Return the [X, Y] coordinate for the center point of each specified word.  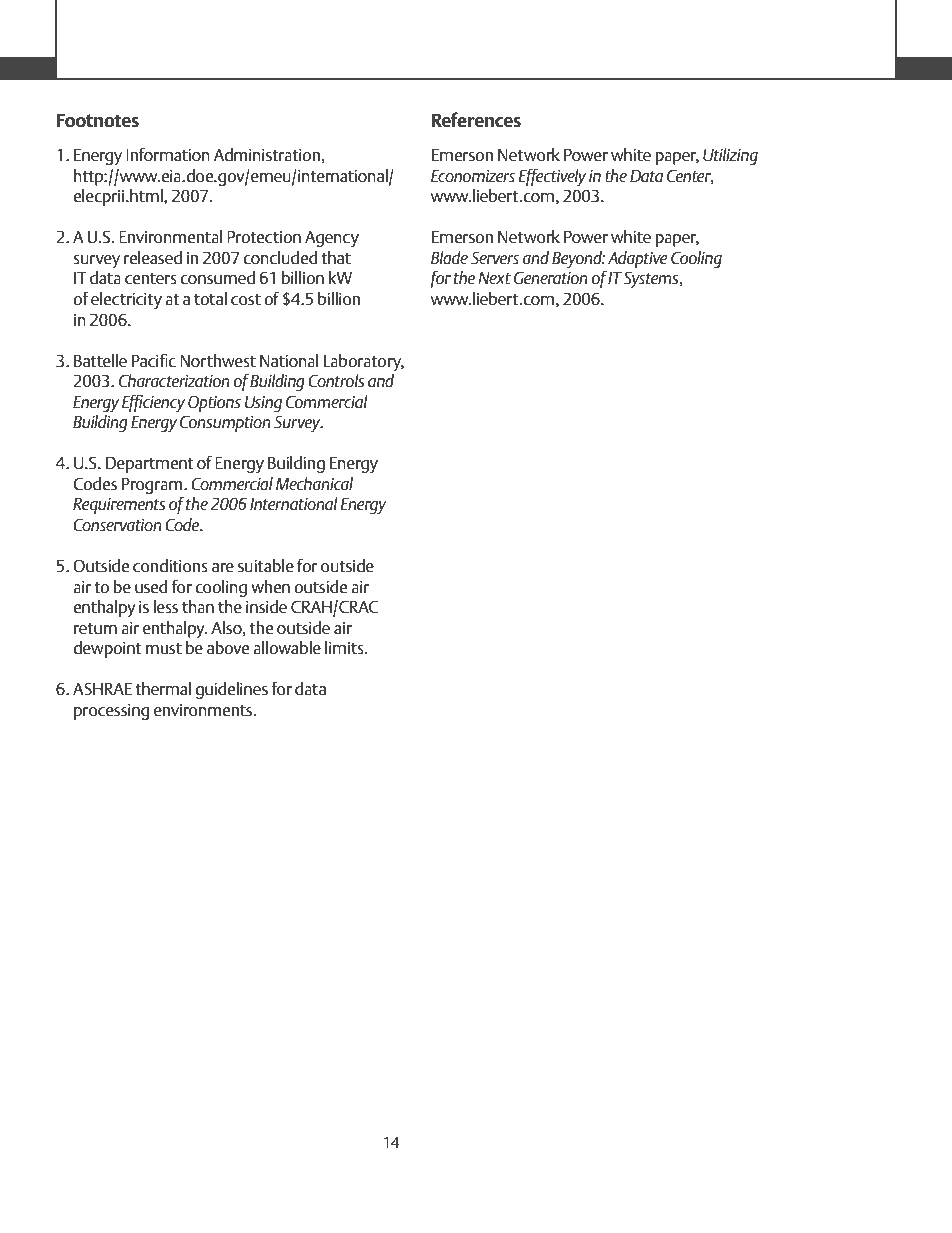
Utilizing [730, 156]
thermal [163, 688]
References [476, 119]
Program [153, 486]
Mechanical [314, 483]
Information [168, 154]
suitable [266, 565]
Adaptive [638, 259]
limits [345, 647]
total [210, 298]
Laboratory [364, 362]
